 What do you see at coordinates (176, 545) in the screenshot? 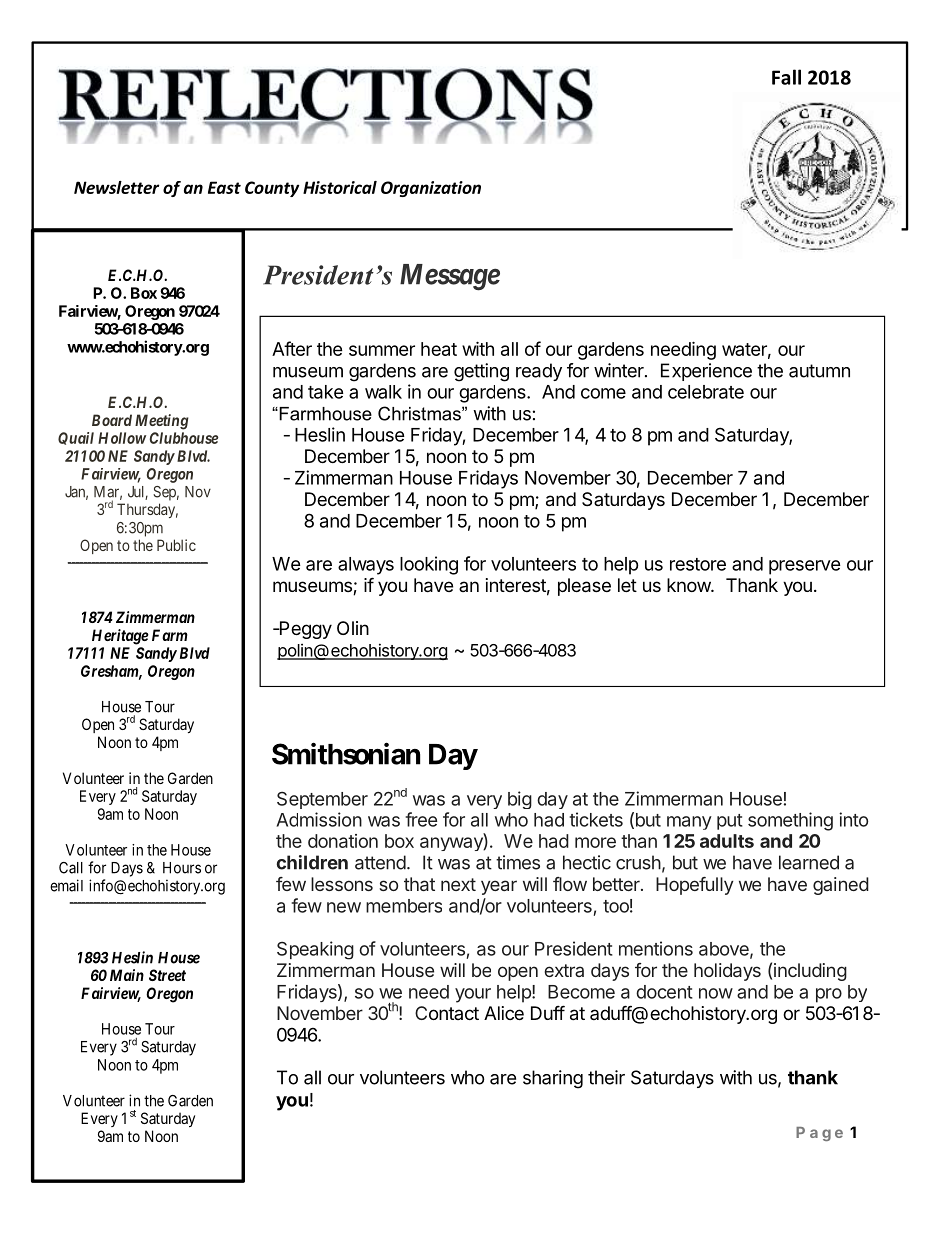
I see `Public` at bounding box center [176, 545].
